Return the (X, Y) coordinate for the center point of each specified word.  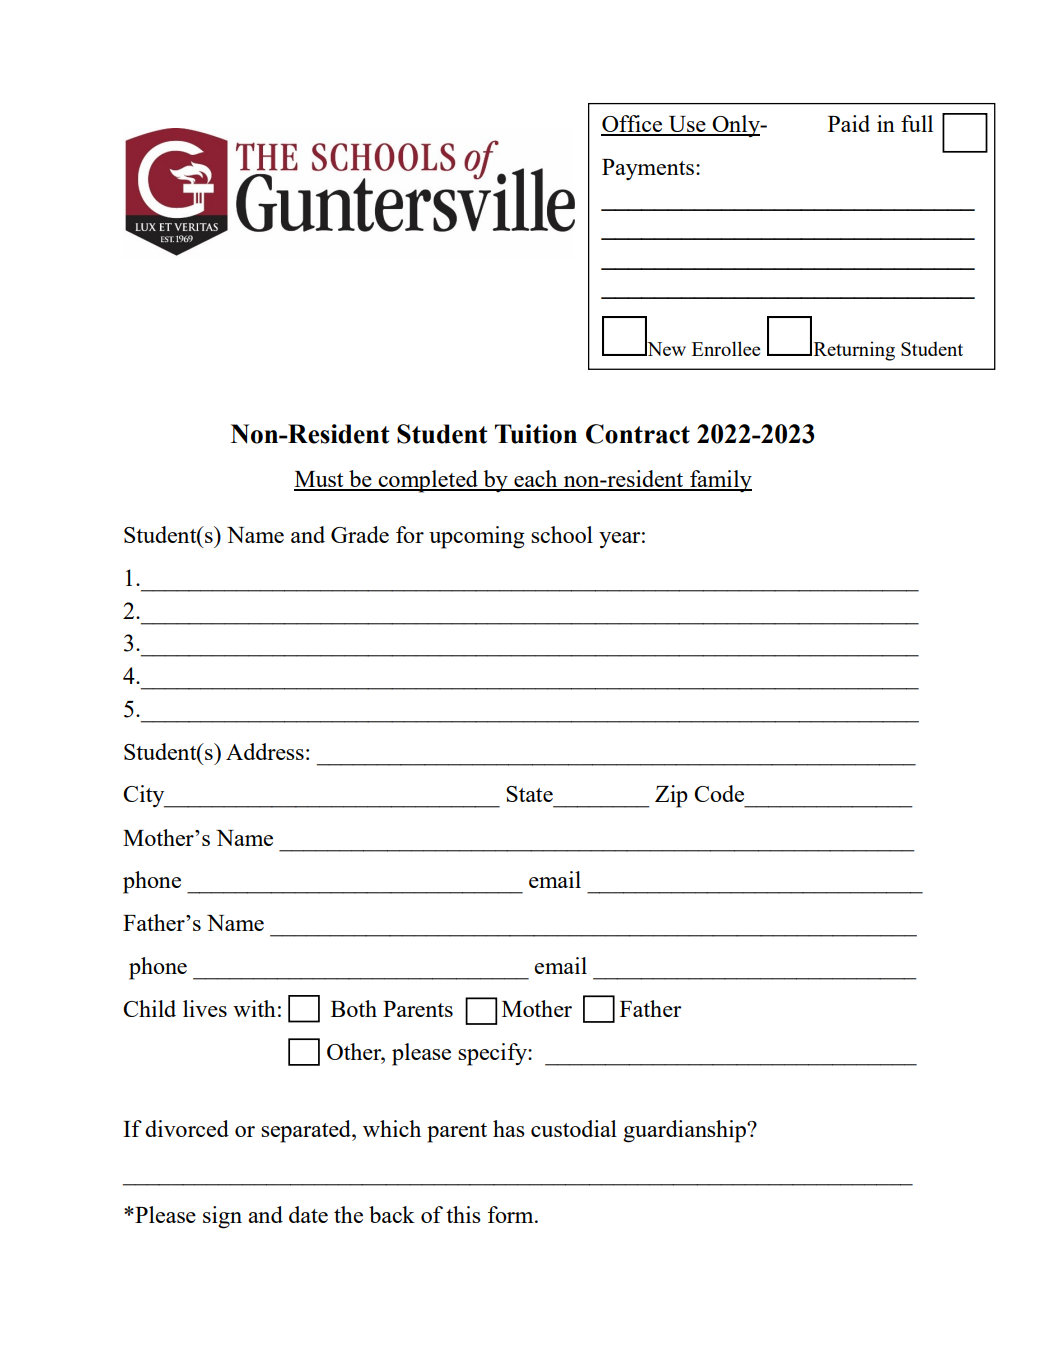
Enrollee (726, 348)
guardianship (685, 1131)
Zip (671, 796)
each (536, 480)
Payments (648, 169)
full (917, 123)
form (512, 1214)
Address (265, 751)
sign (222, 1217)
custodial (574, 1128)
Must (320, 480)
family (720, 481)
